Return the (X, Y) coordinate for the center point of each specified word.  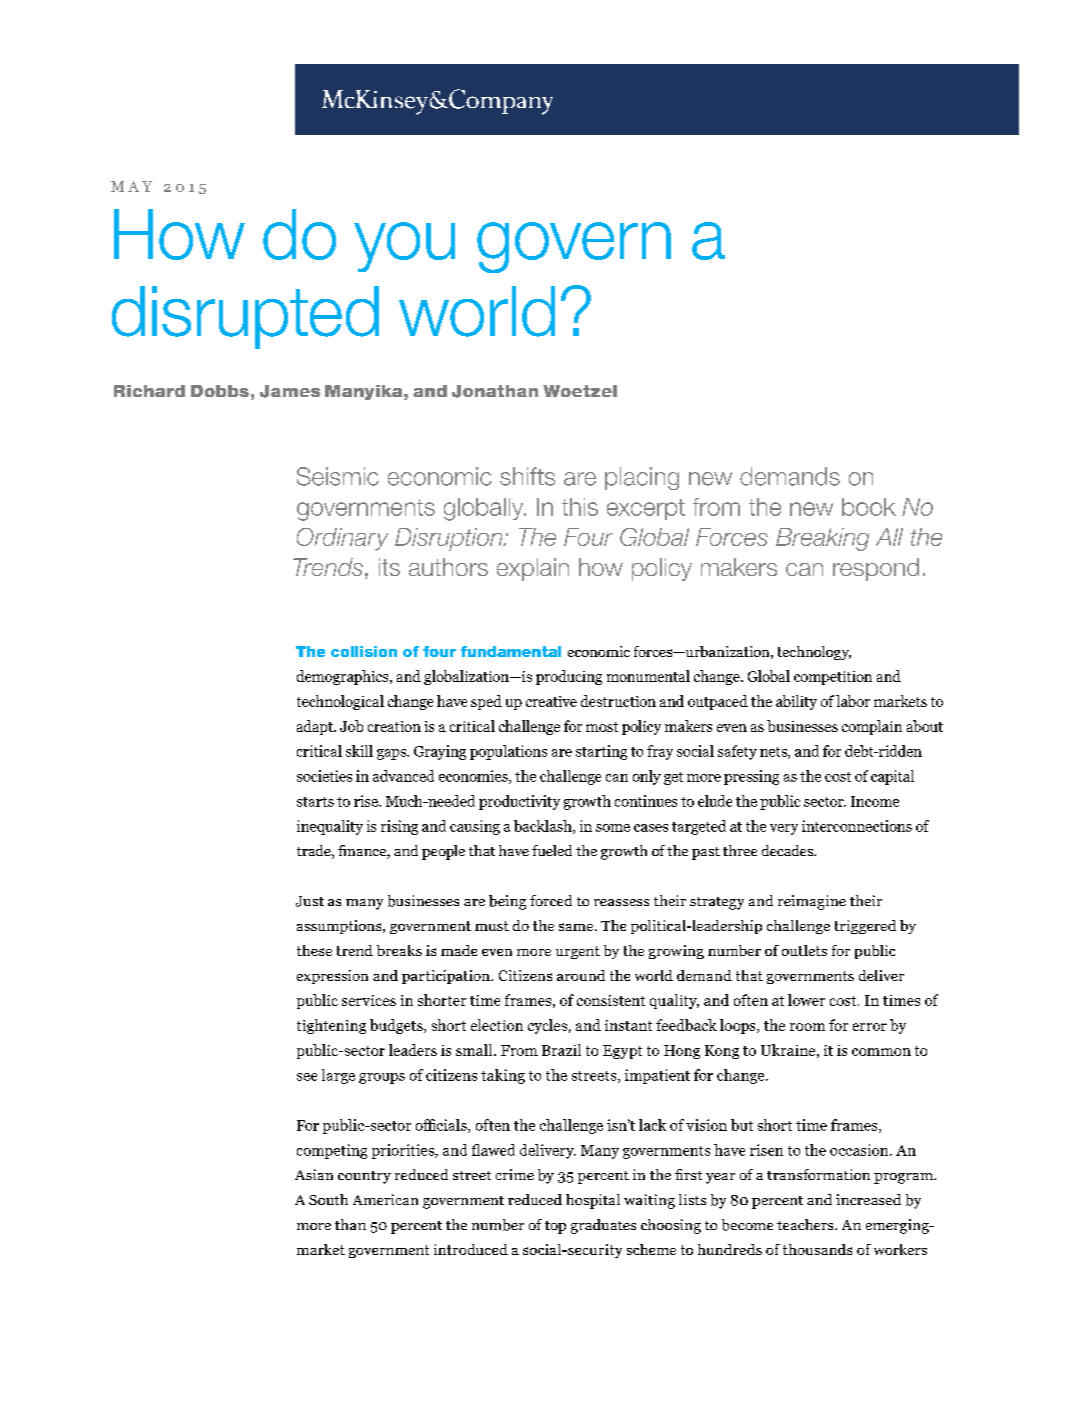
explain (533, 569)
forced (551, 900)
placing (642, 478)
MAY (131, 186)
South (328, 1199)
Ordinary (342, 539)
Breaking (822, 539)
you (404, 247)
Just (310, 901)
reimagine (812, 902)
